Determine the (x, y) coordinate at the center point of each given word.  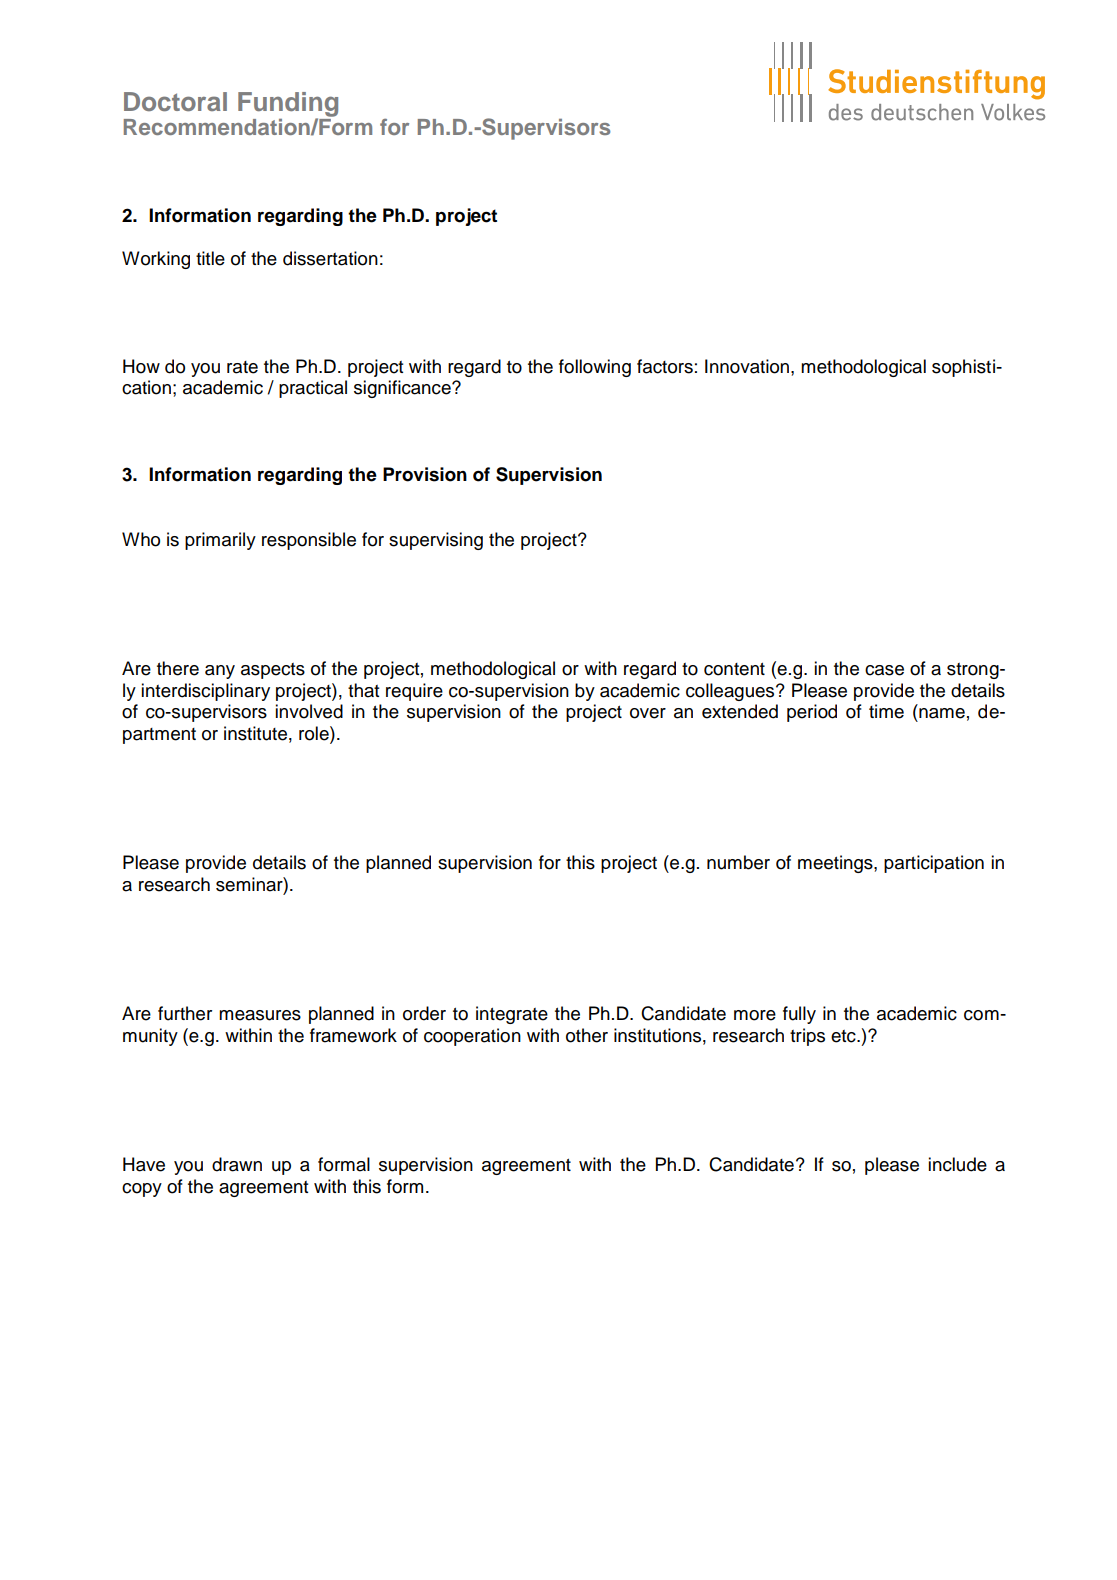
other (587, 1035)
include (957, 1164)
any (220, 672)
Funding (288, 105)
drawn (237, 1164)
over (648, 713)
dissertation (330, 258)
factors (665, 366)
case (884, 670)
